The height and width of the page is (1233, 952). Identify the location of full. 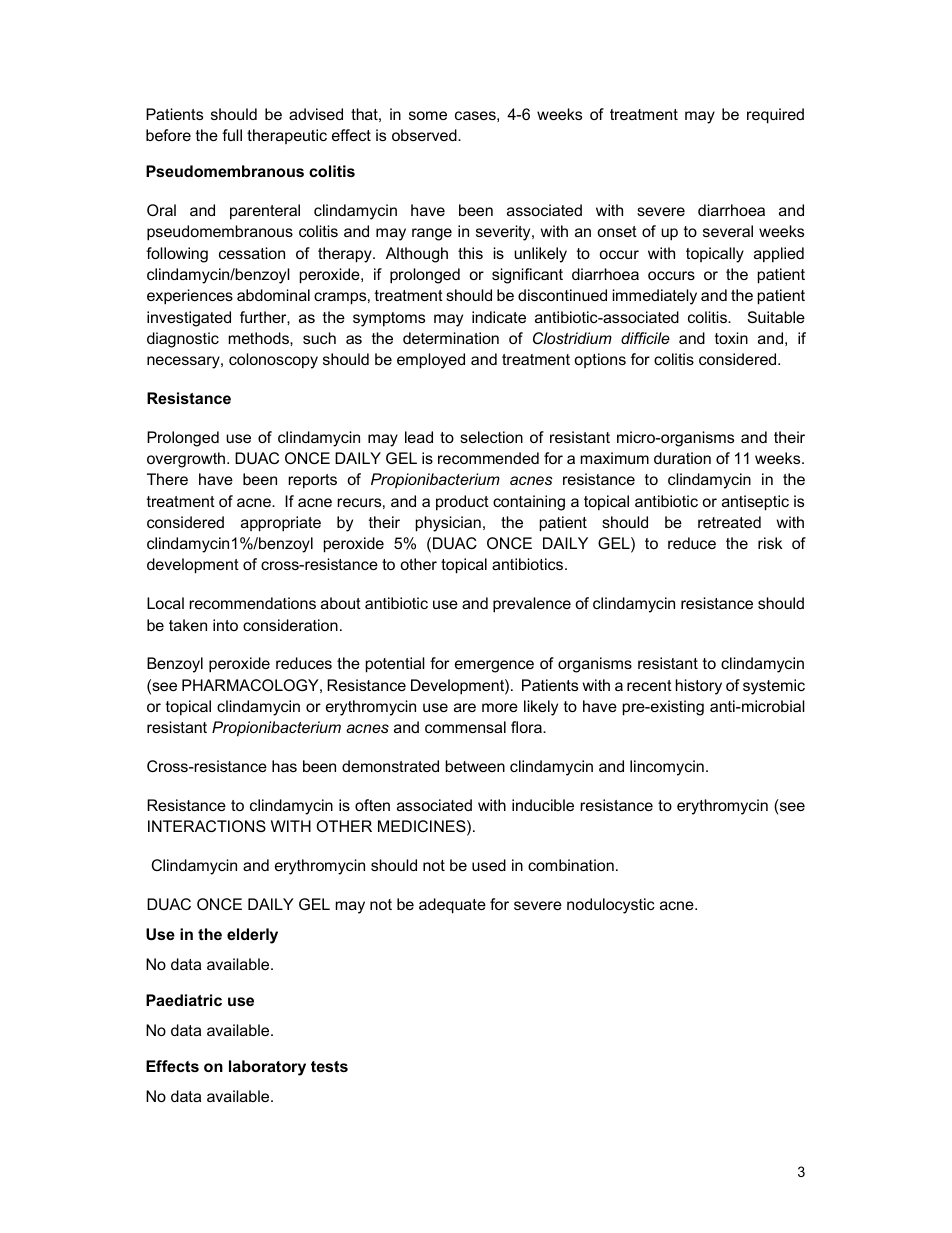
(232, 135).
